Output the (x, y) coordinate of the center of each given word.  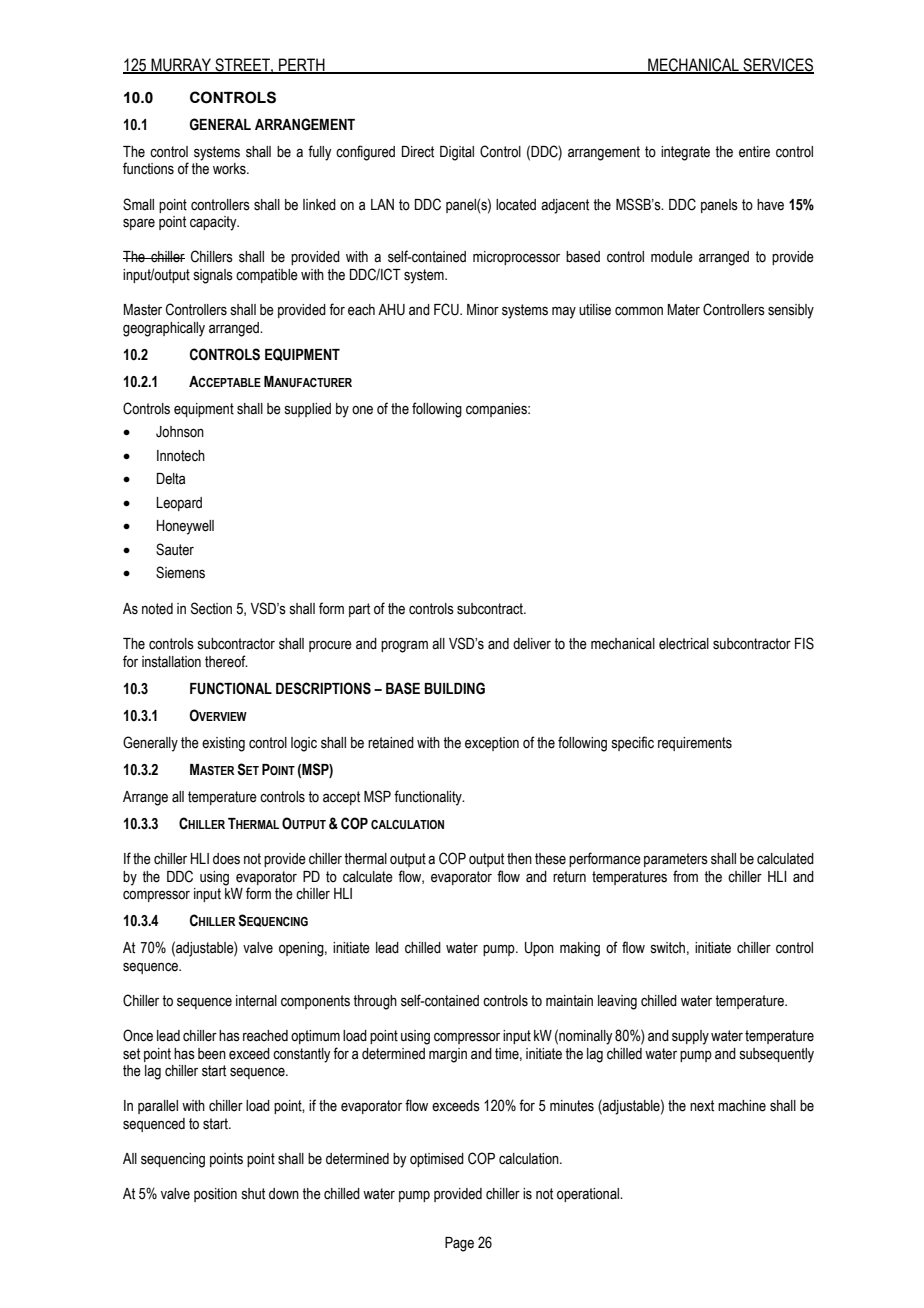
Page (459, 1244)
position (215, 1195)
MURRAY (181, 65)
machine (742, 1106)
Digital (457, 153)
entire (754, 152)
